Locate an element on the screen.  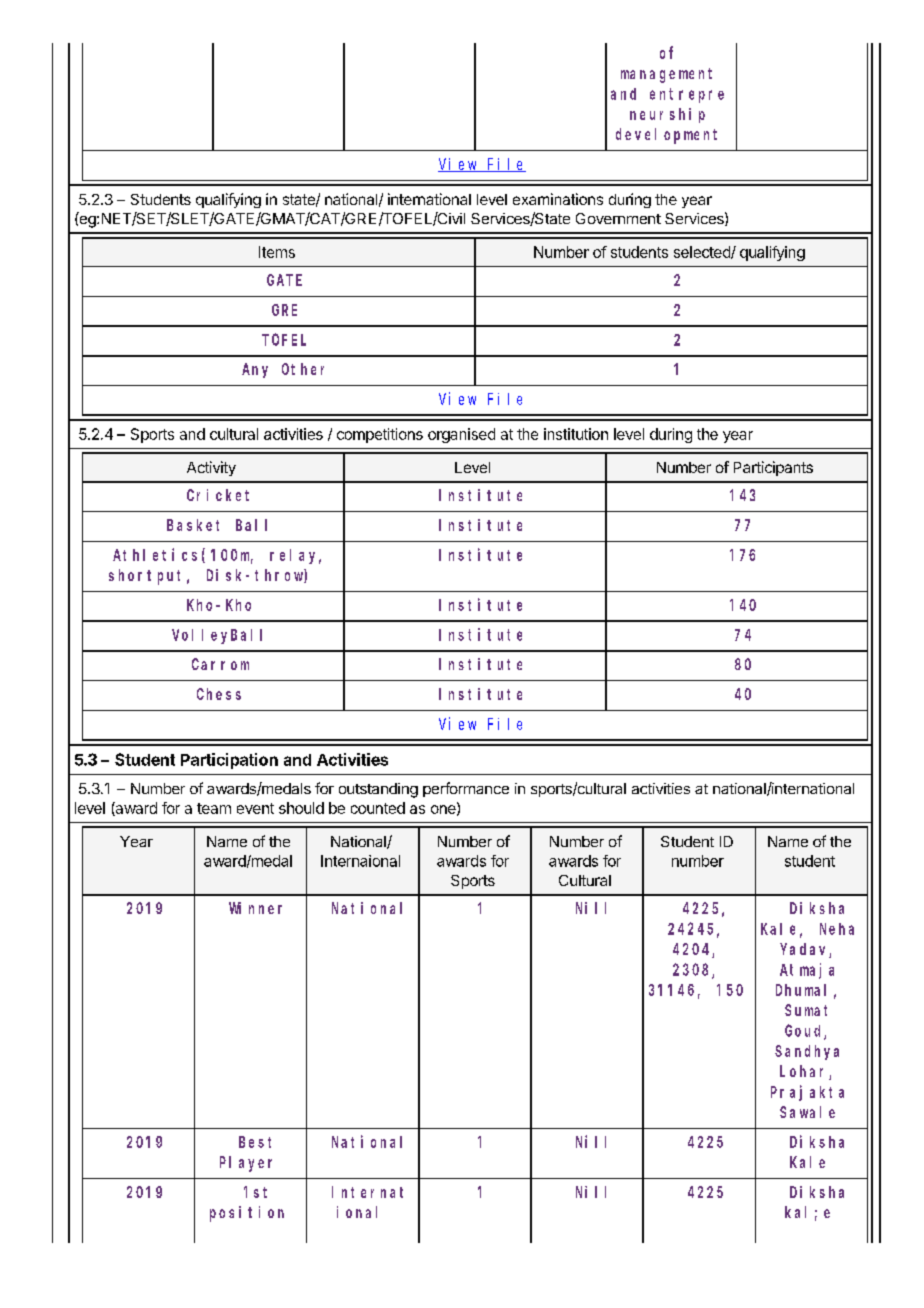
performance is located at coordinates (466, 789).
